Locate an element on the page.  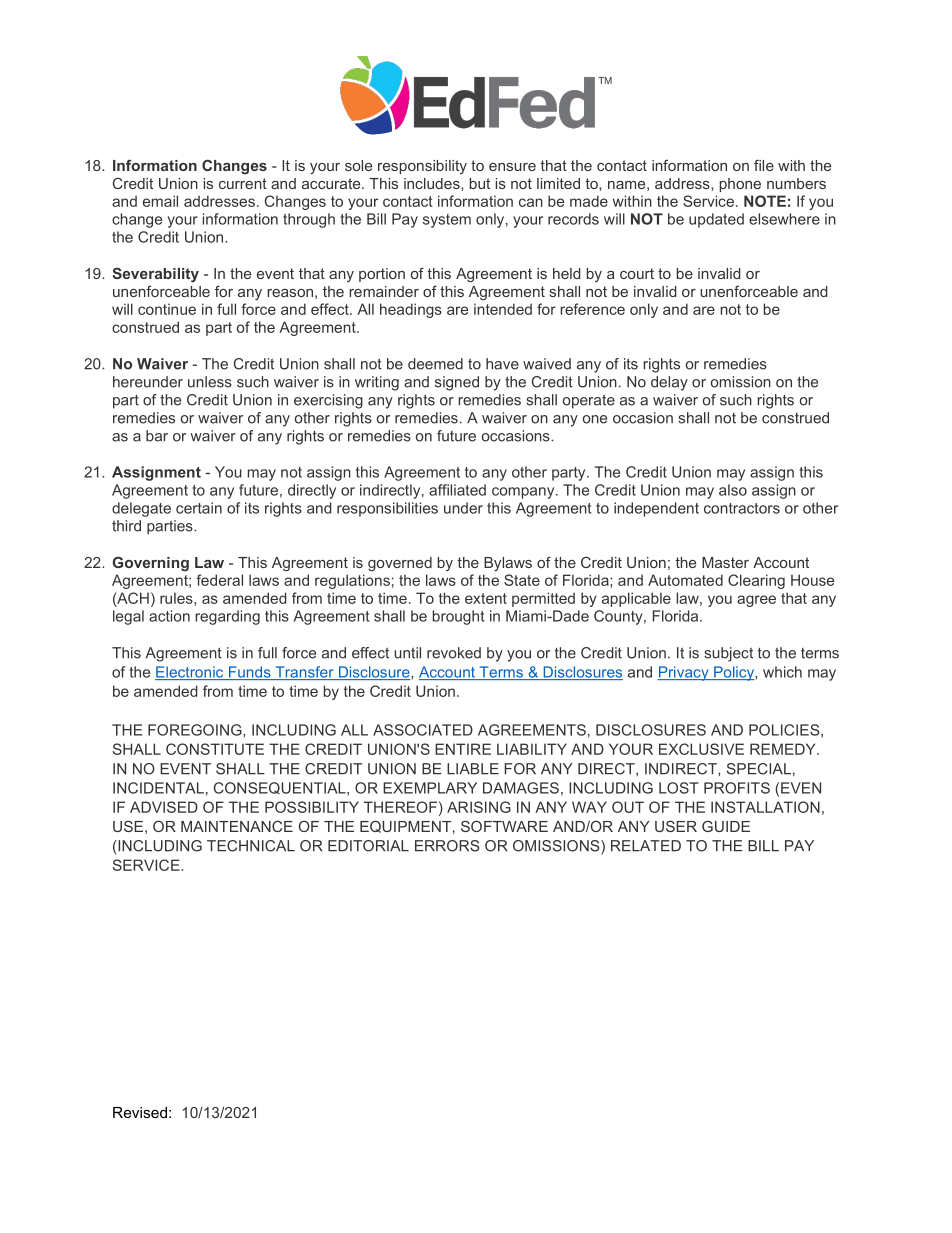
but is located at coordinates (480, 183).
